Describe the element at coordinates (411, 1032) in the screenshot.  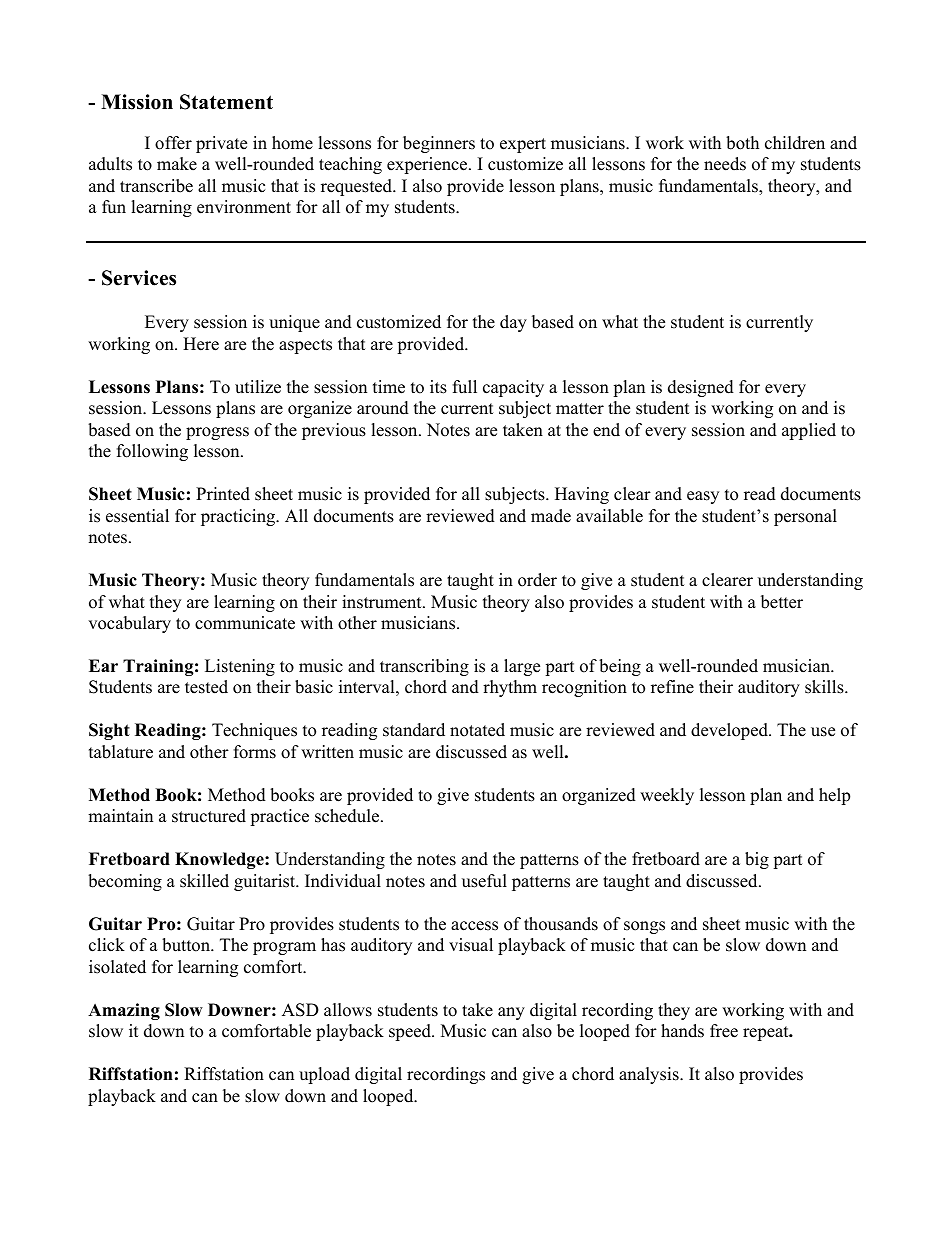
I see `speed` at that location.
